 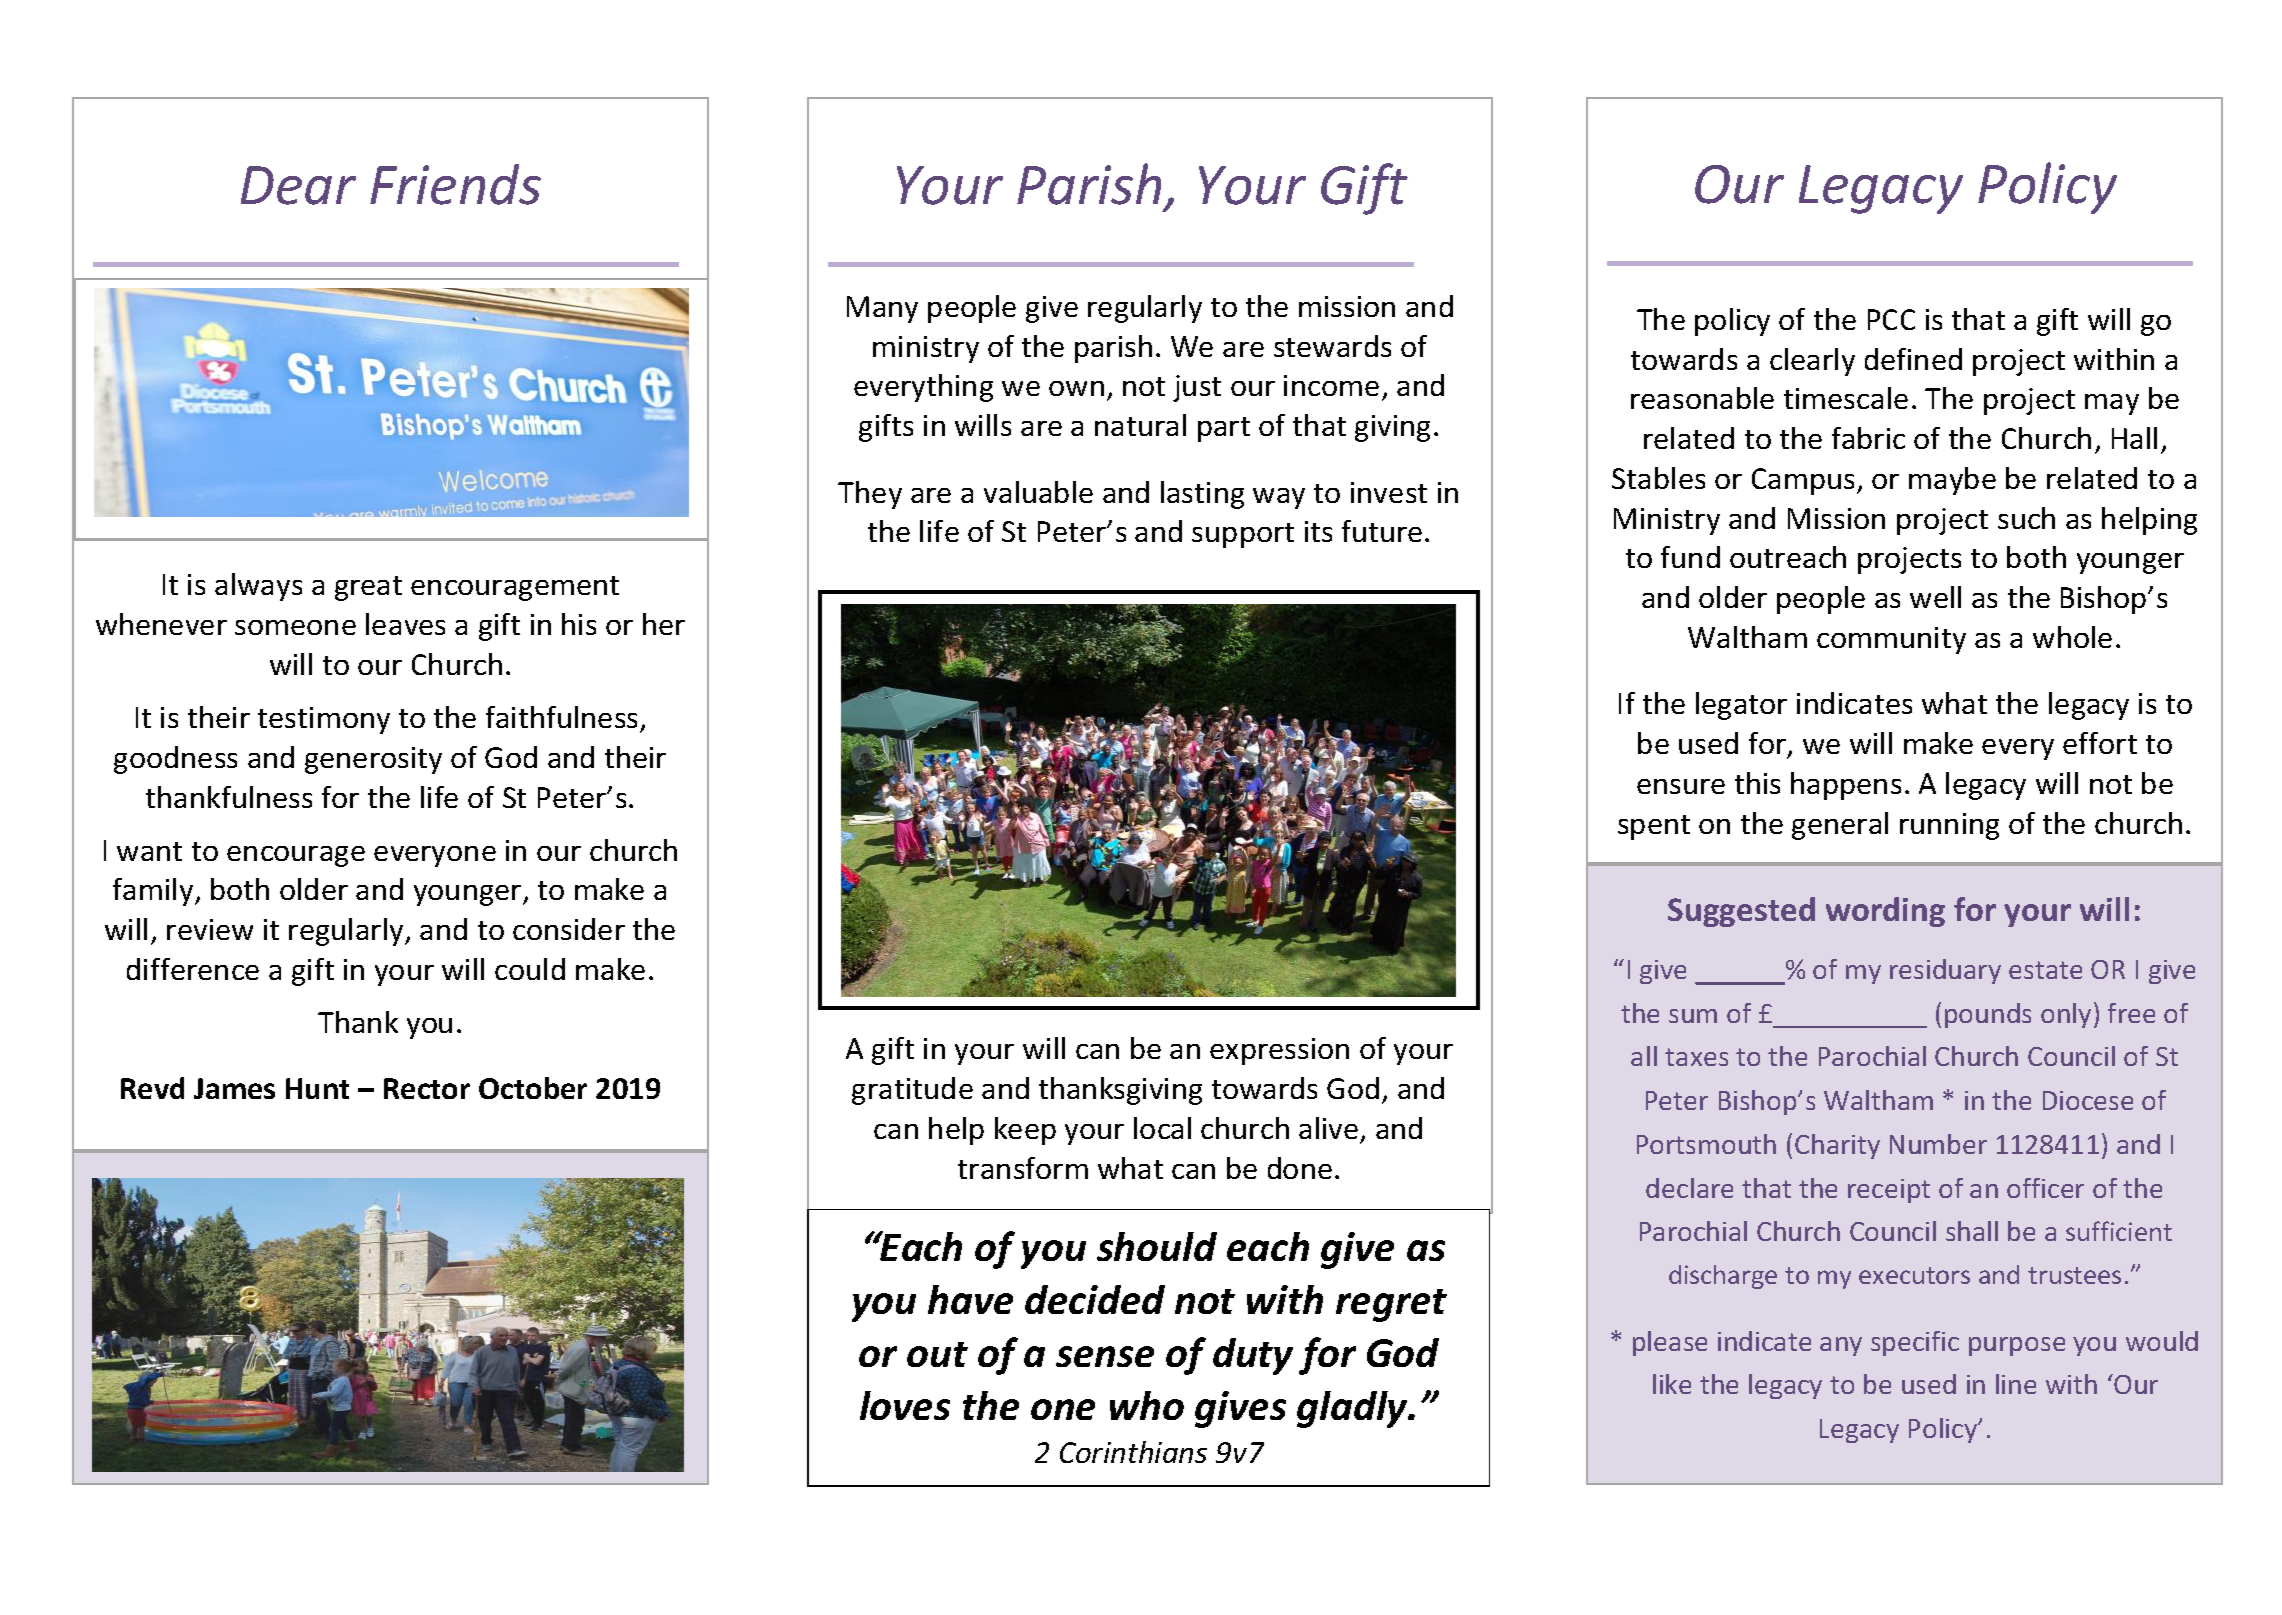 What do you see at coordinates (1889, 1191) in the document?
I see `receipt` at bounding box center [1889, 1191].
